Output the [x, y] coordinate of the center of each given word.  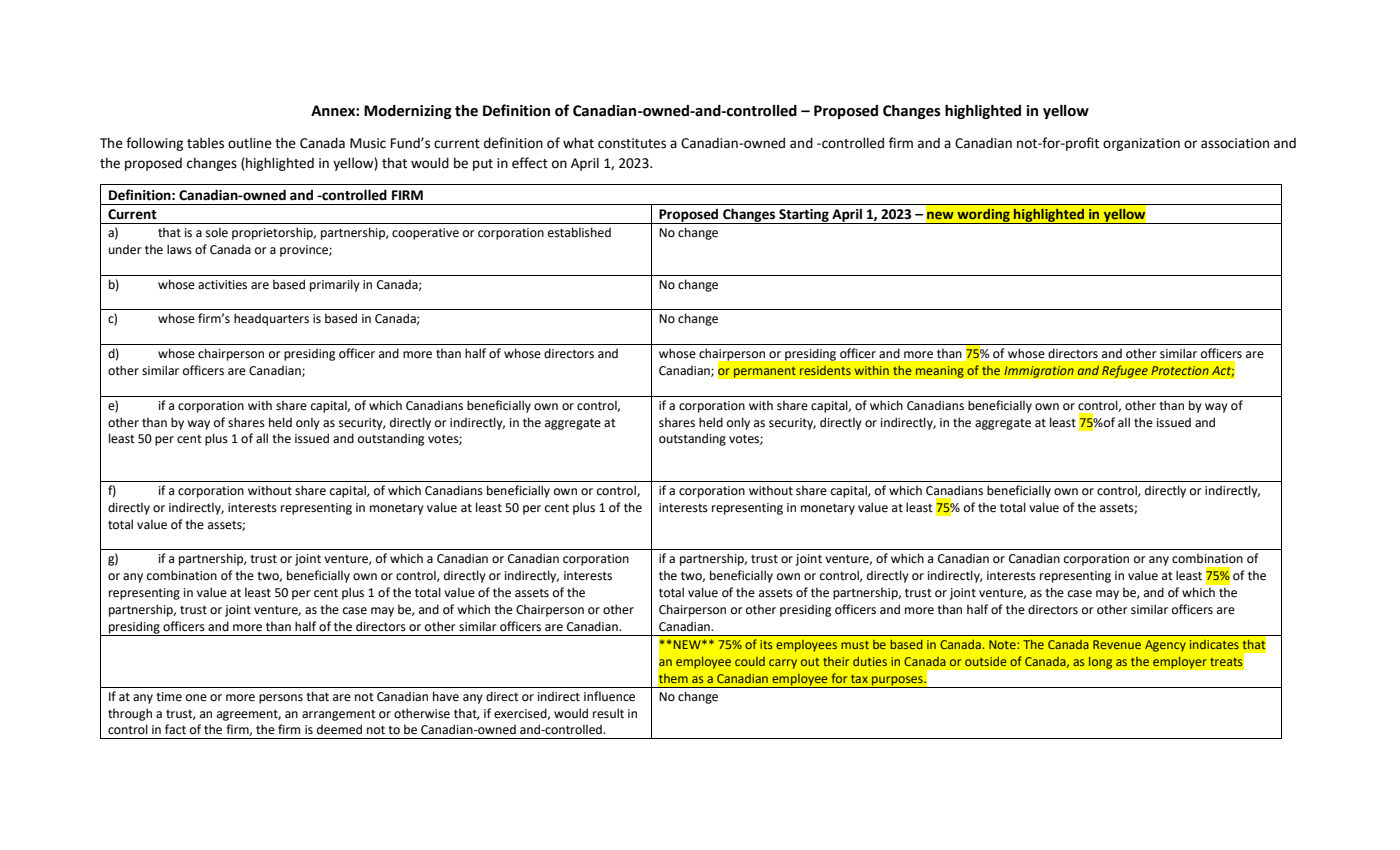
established [579, 232]
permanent [764, 372]
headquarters [271, 319]
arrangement [339, 715]
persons [281, 699]
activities [222, 285]
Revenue [1117, 644]
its [766, 644]
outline [250, 143]
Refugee [1125, 371]
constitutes [632, 143]
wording [983, 216]
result [608, 713]
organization [1141, 144]
